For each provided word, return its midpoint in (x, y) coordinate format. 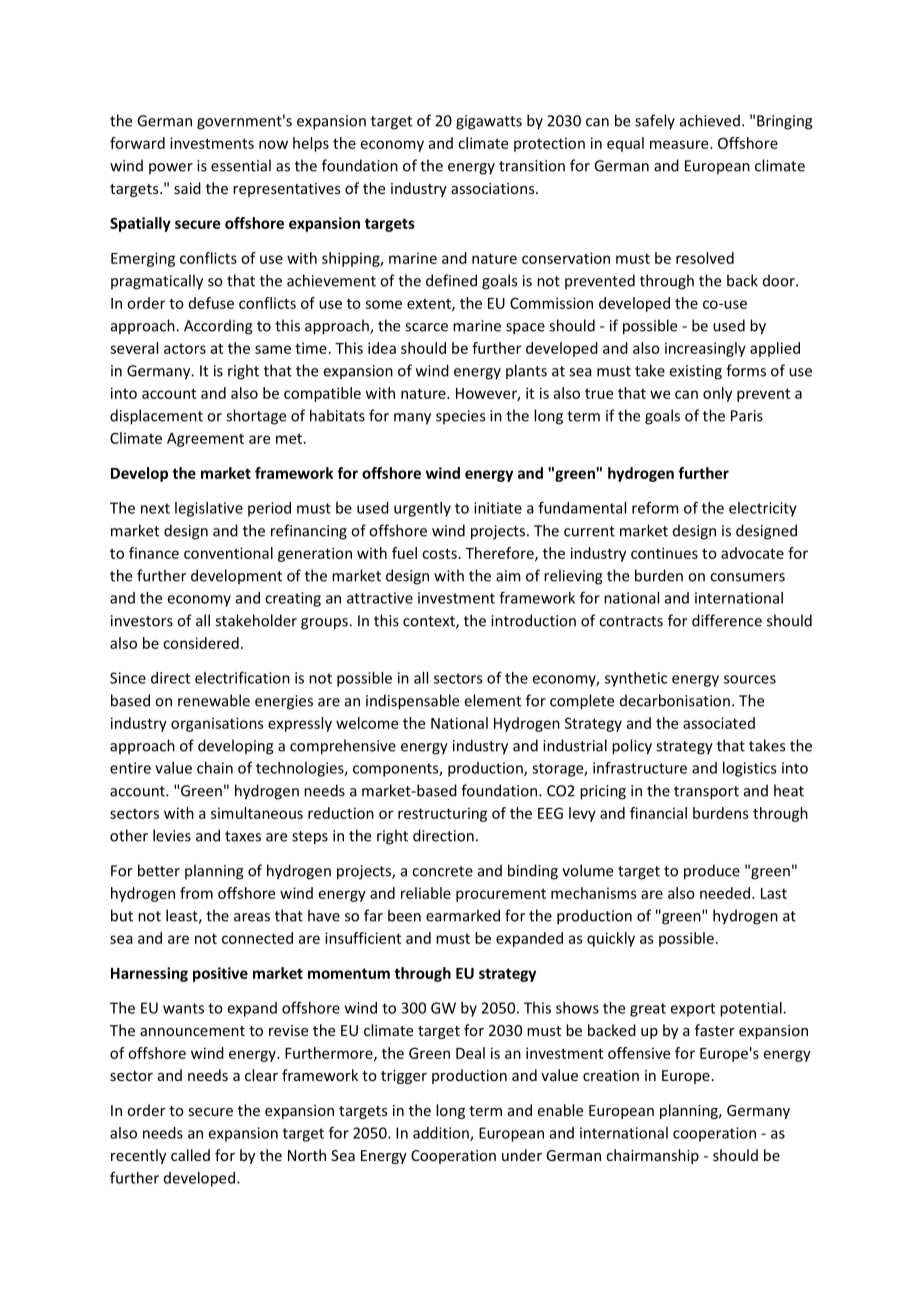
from (196, 893)
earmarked (463, 915)
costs (439, 553)
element (493, 700)
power (171, 168)
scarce (426, 327)
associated (719, 723)
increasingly (705, 349)
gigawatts (489, 122)
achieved (710, 120)
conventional (228, 553)
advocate (752, 553)
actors (185, 349)
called (190, 1155)
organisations (217, 724)
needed (726, 893)
